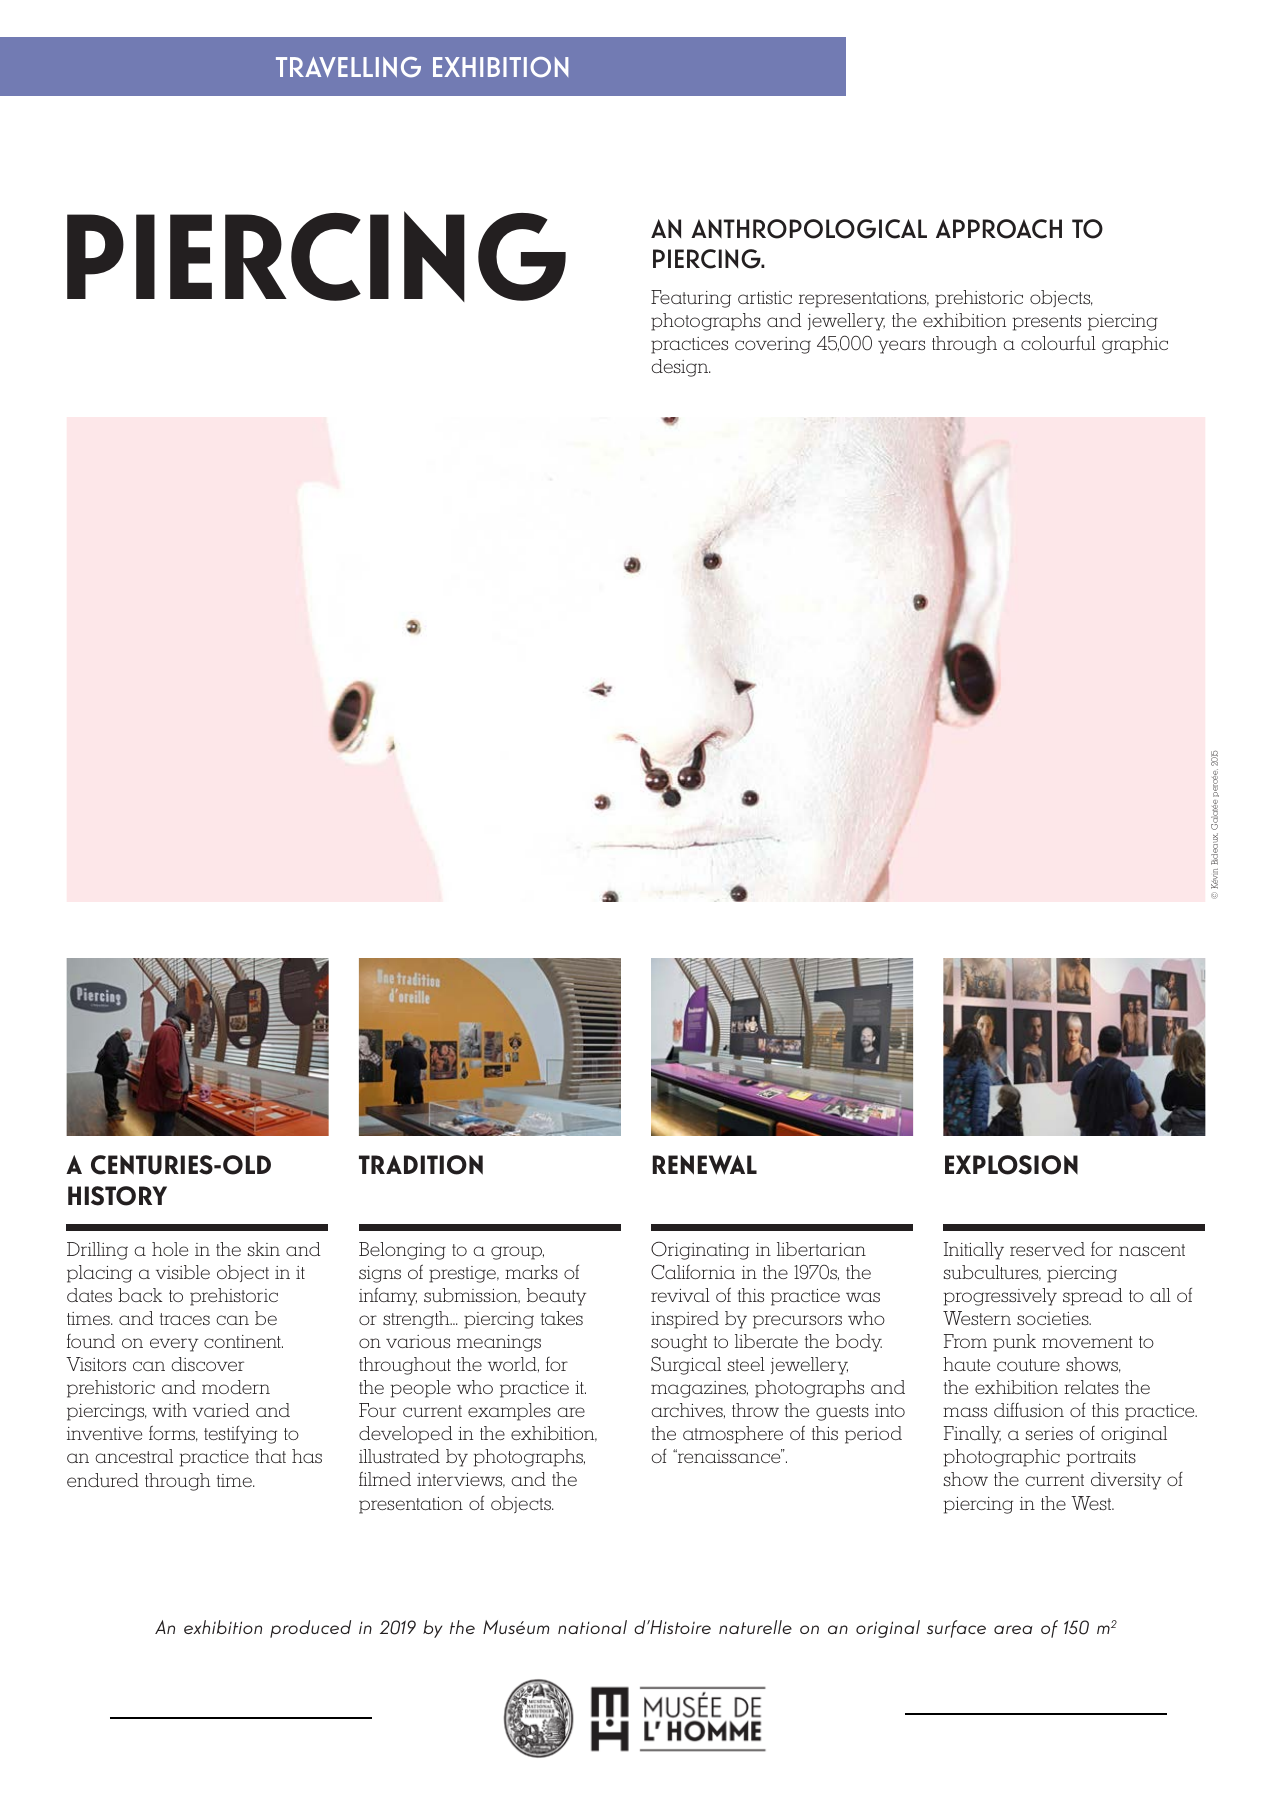 Image resolution: width=1272 pixels, height=1799 pixels. I want to click on produced, so click(310, 1629).
